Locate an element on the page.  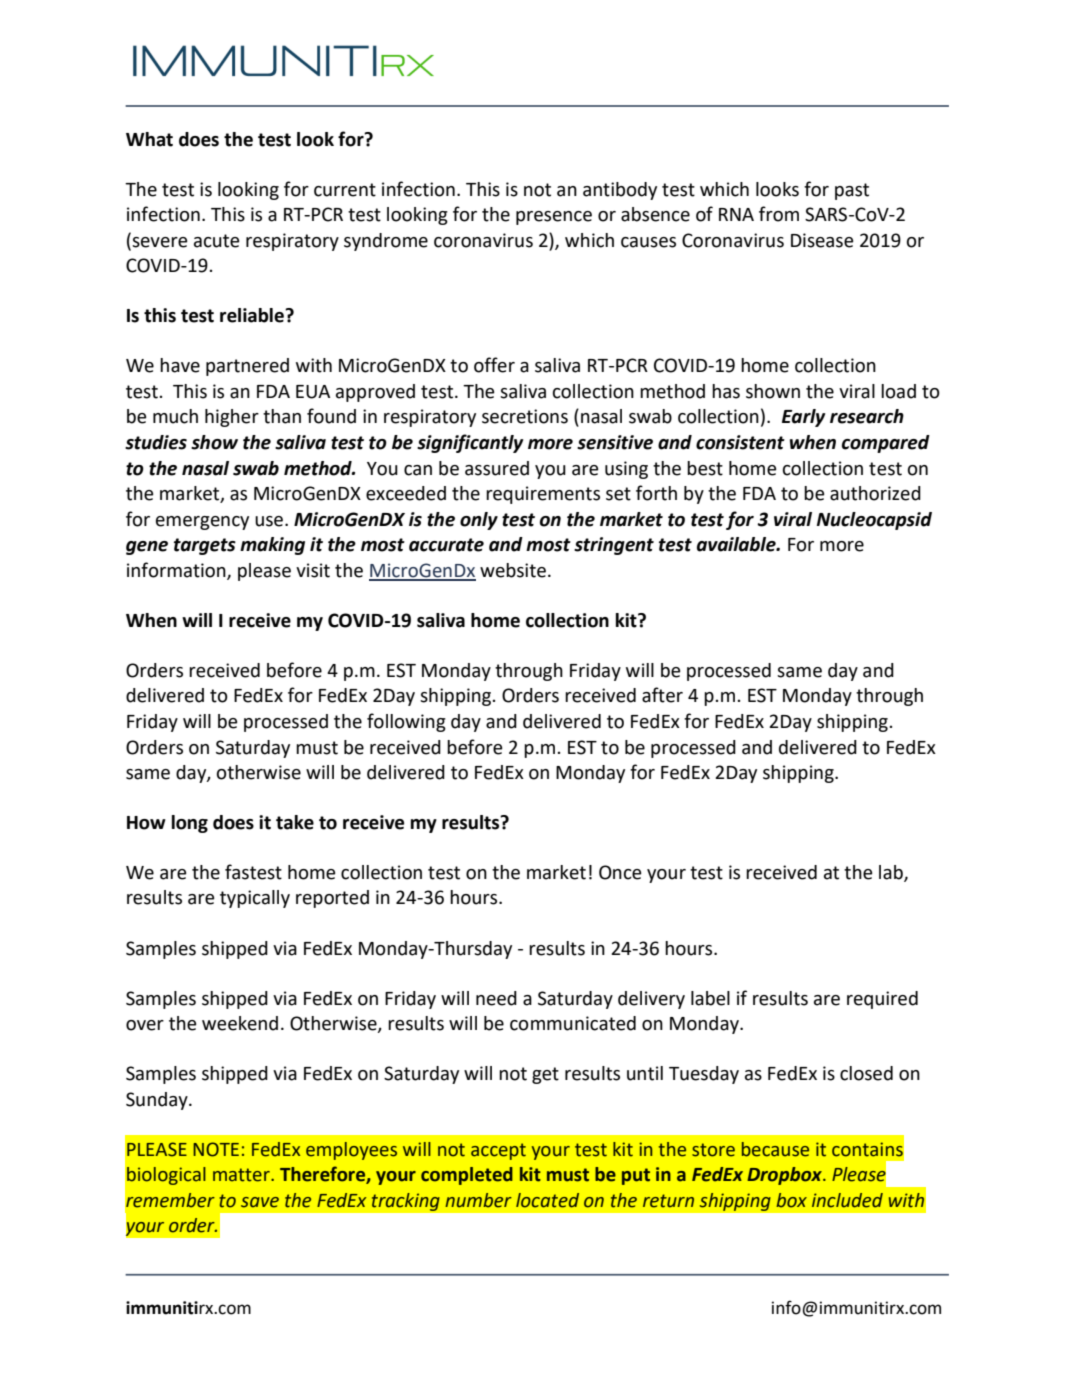
matter is located at coordinates (242, 1175).
